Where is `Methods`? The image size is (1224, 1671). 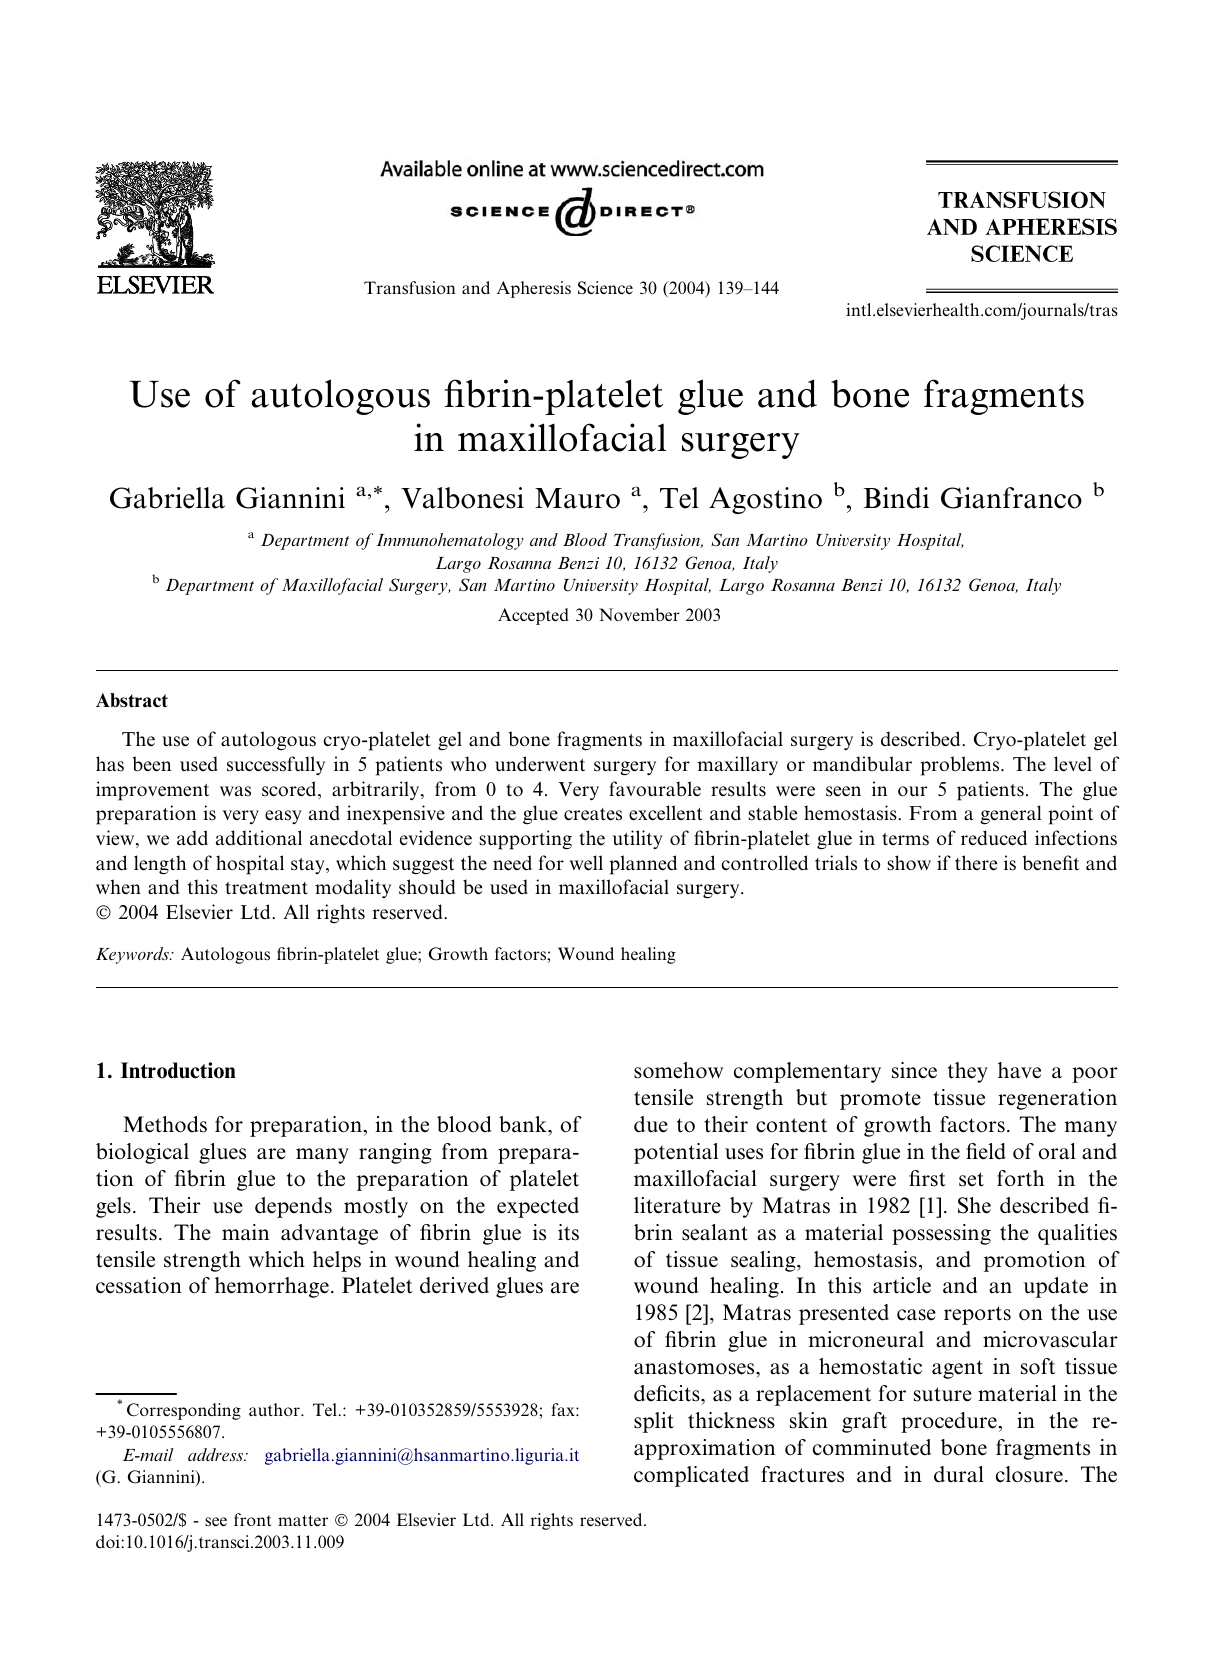 Methods is located at coordinates (165, 1124).
